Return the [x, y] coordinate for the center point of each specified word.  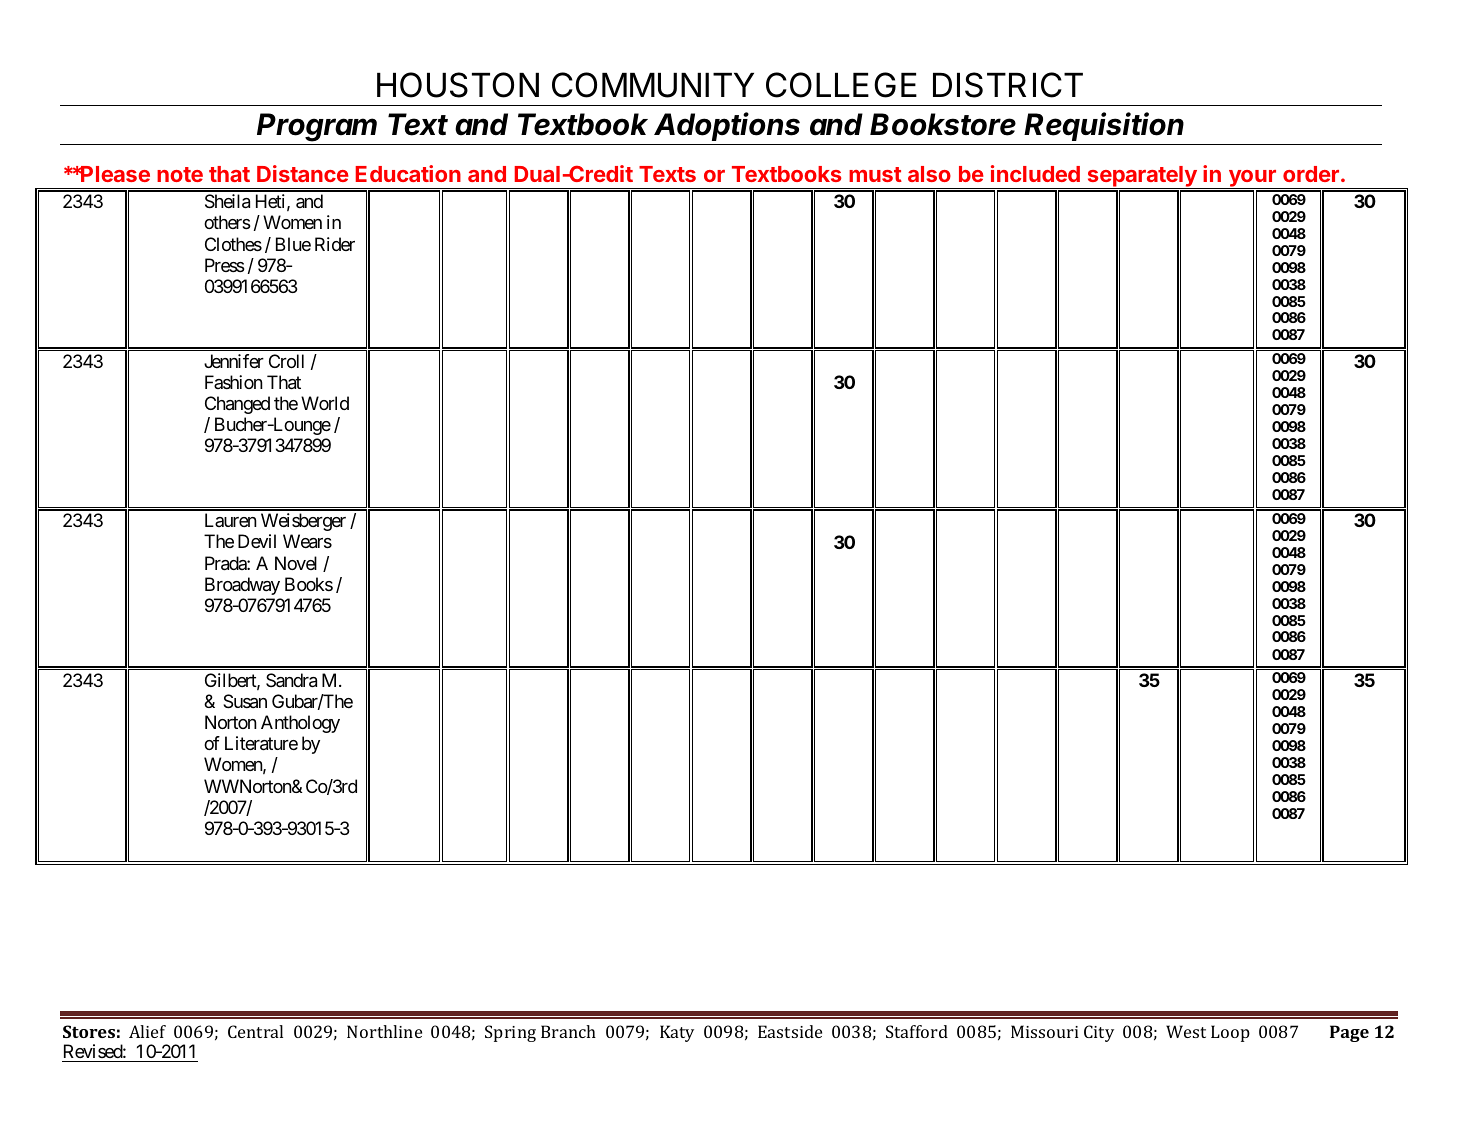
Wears [307, 541]
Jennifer [234, 361]
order [1311, 174]
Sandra [291, 680]
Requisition [1104, 126]
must [875, 174]
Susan [245, 701]
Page [1349, 1033]
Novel [296, 563]
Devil [257, 541]
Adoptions [727, 126]
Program [317, 127]
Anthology [300, 724]
